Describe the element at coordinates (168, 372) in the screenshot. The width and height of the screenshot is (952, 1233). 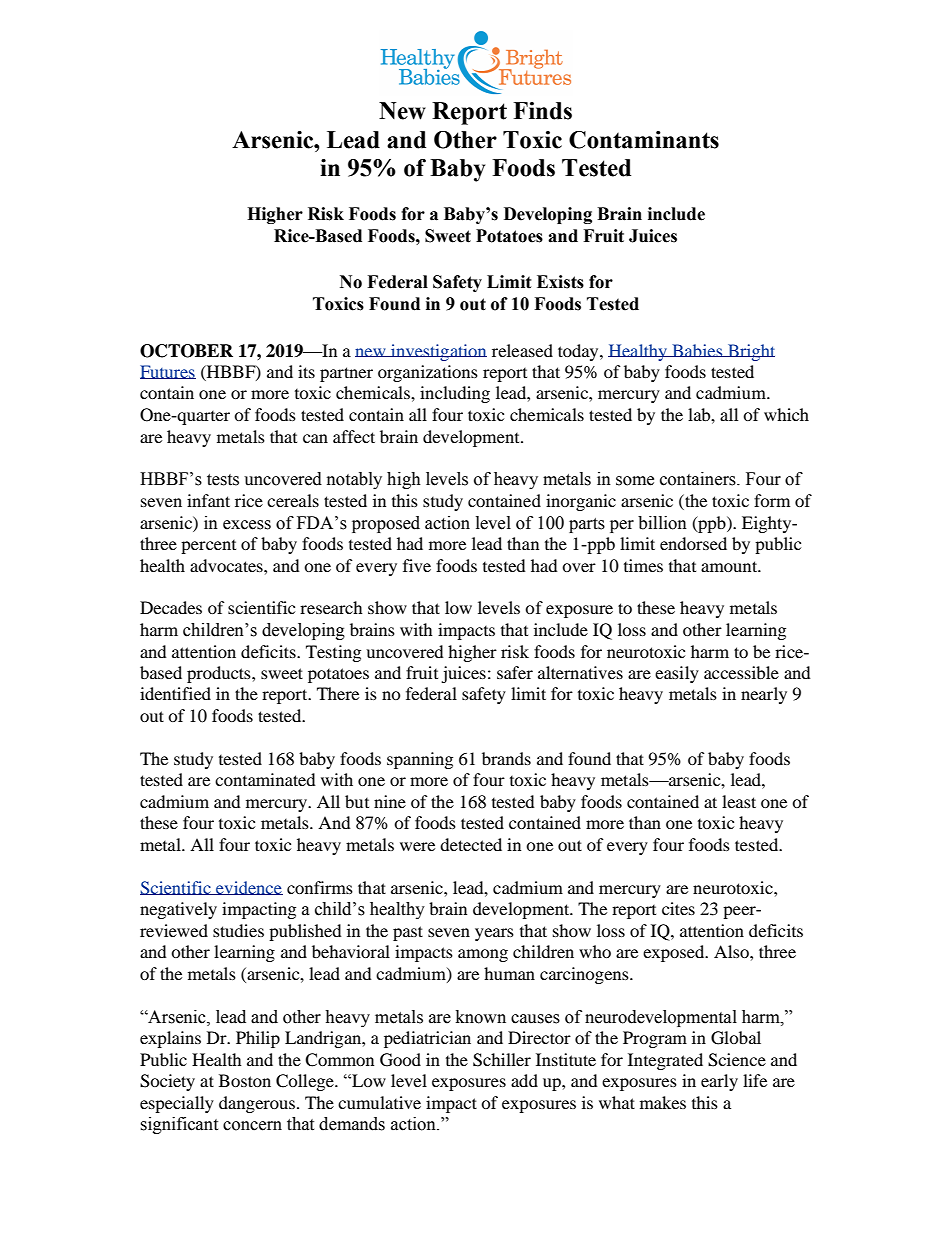
I see `Futures` at that location.
